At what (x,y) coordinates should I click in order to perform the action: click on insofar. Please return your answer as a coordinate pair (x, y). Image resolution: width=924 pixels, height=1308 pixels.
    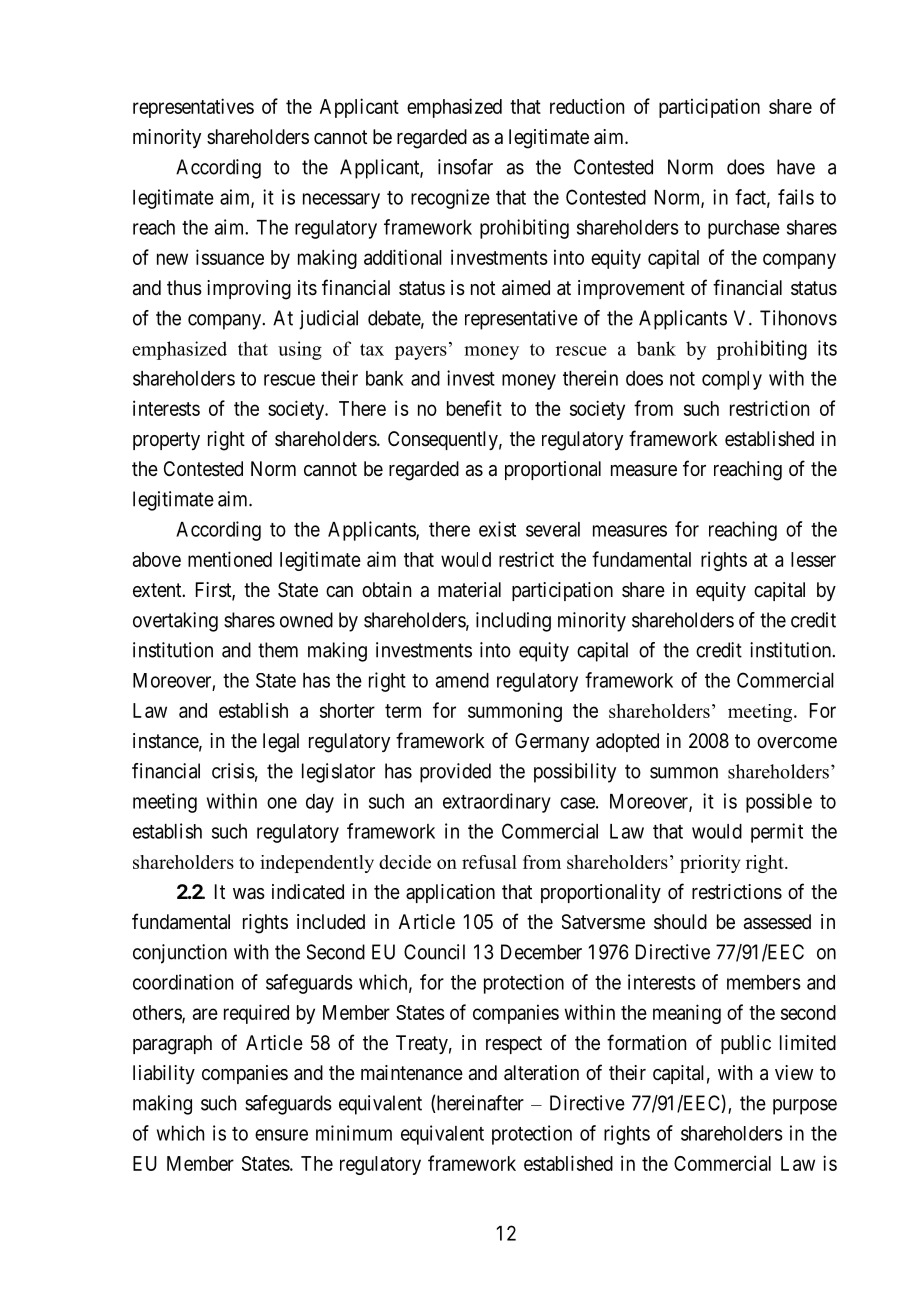
    Looking at the image, I should click on (465, 167).
